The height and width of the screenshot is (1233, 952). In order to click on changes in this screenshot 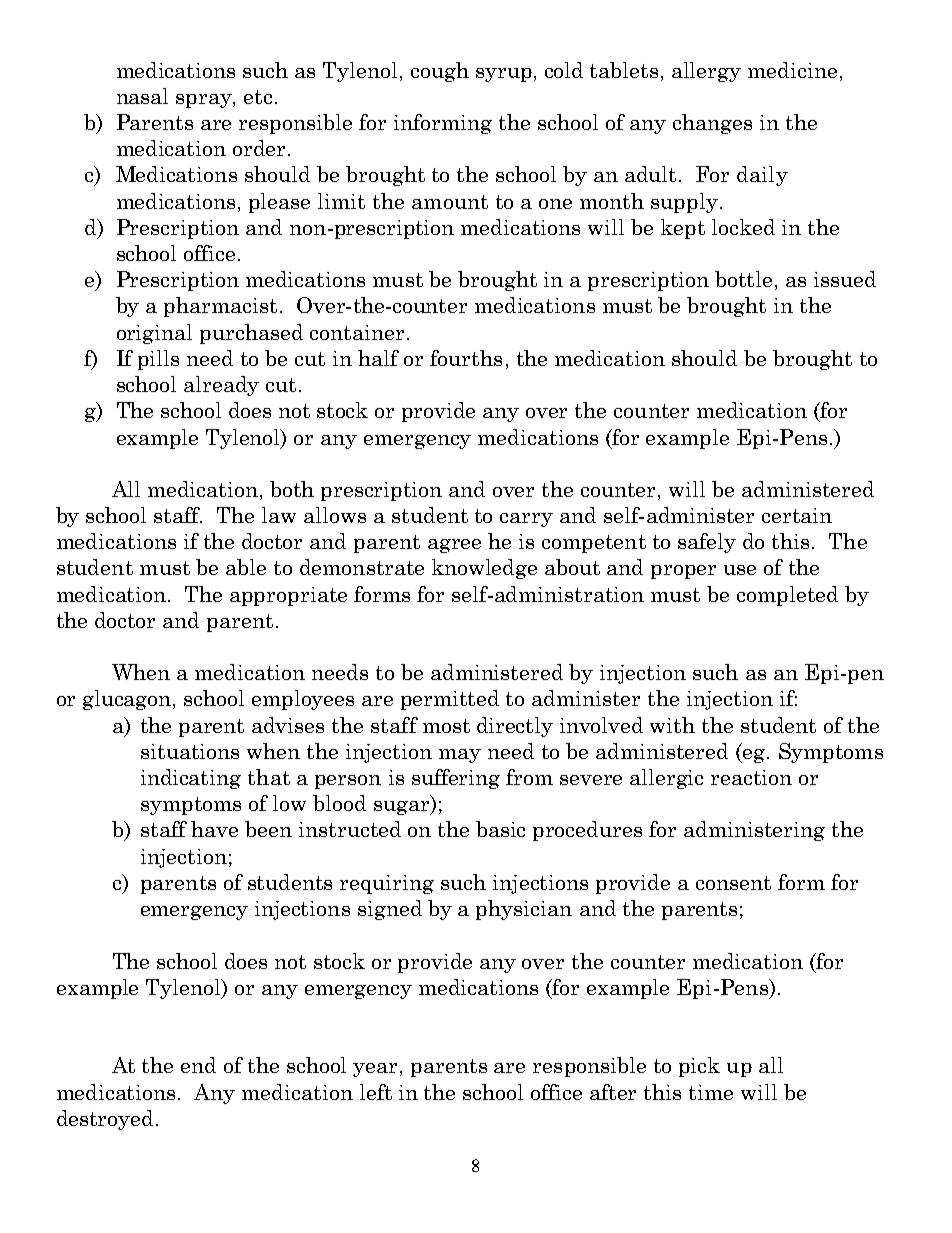, I will do `click(712, 124)`.
